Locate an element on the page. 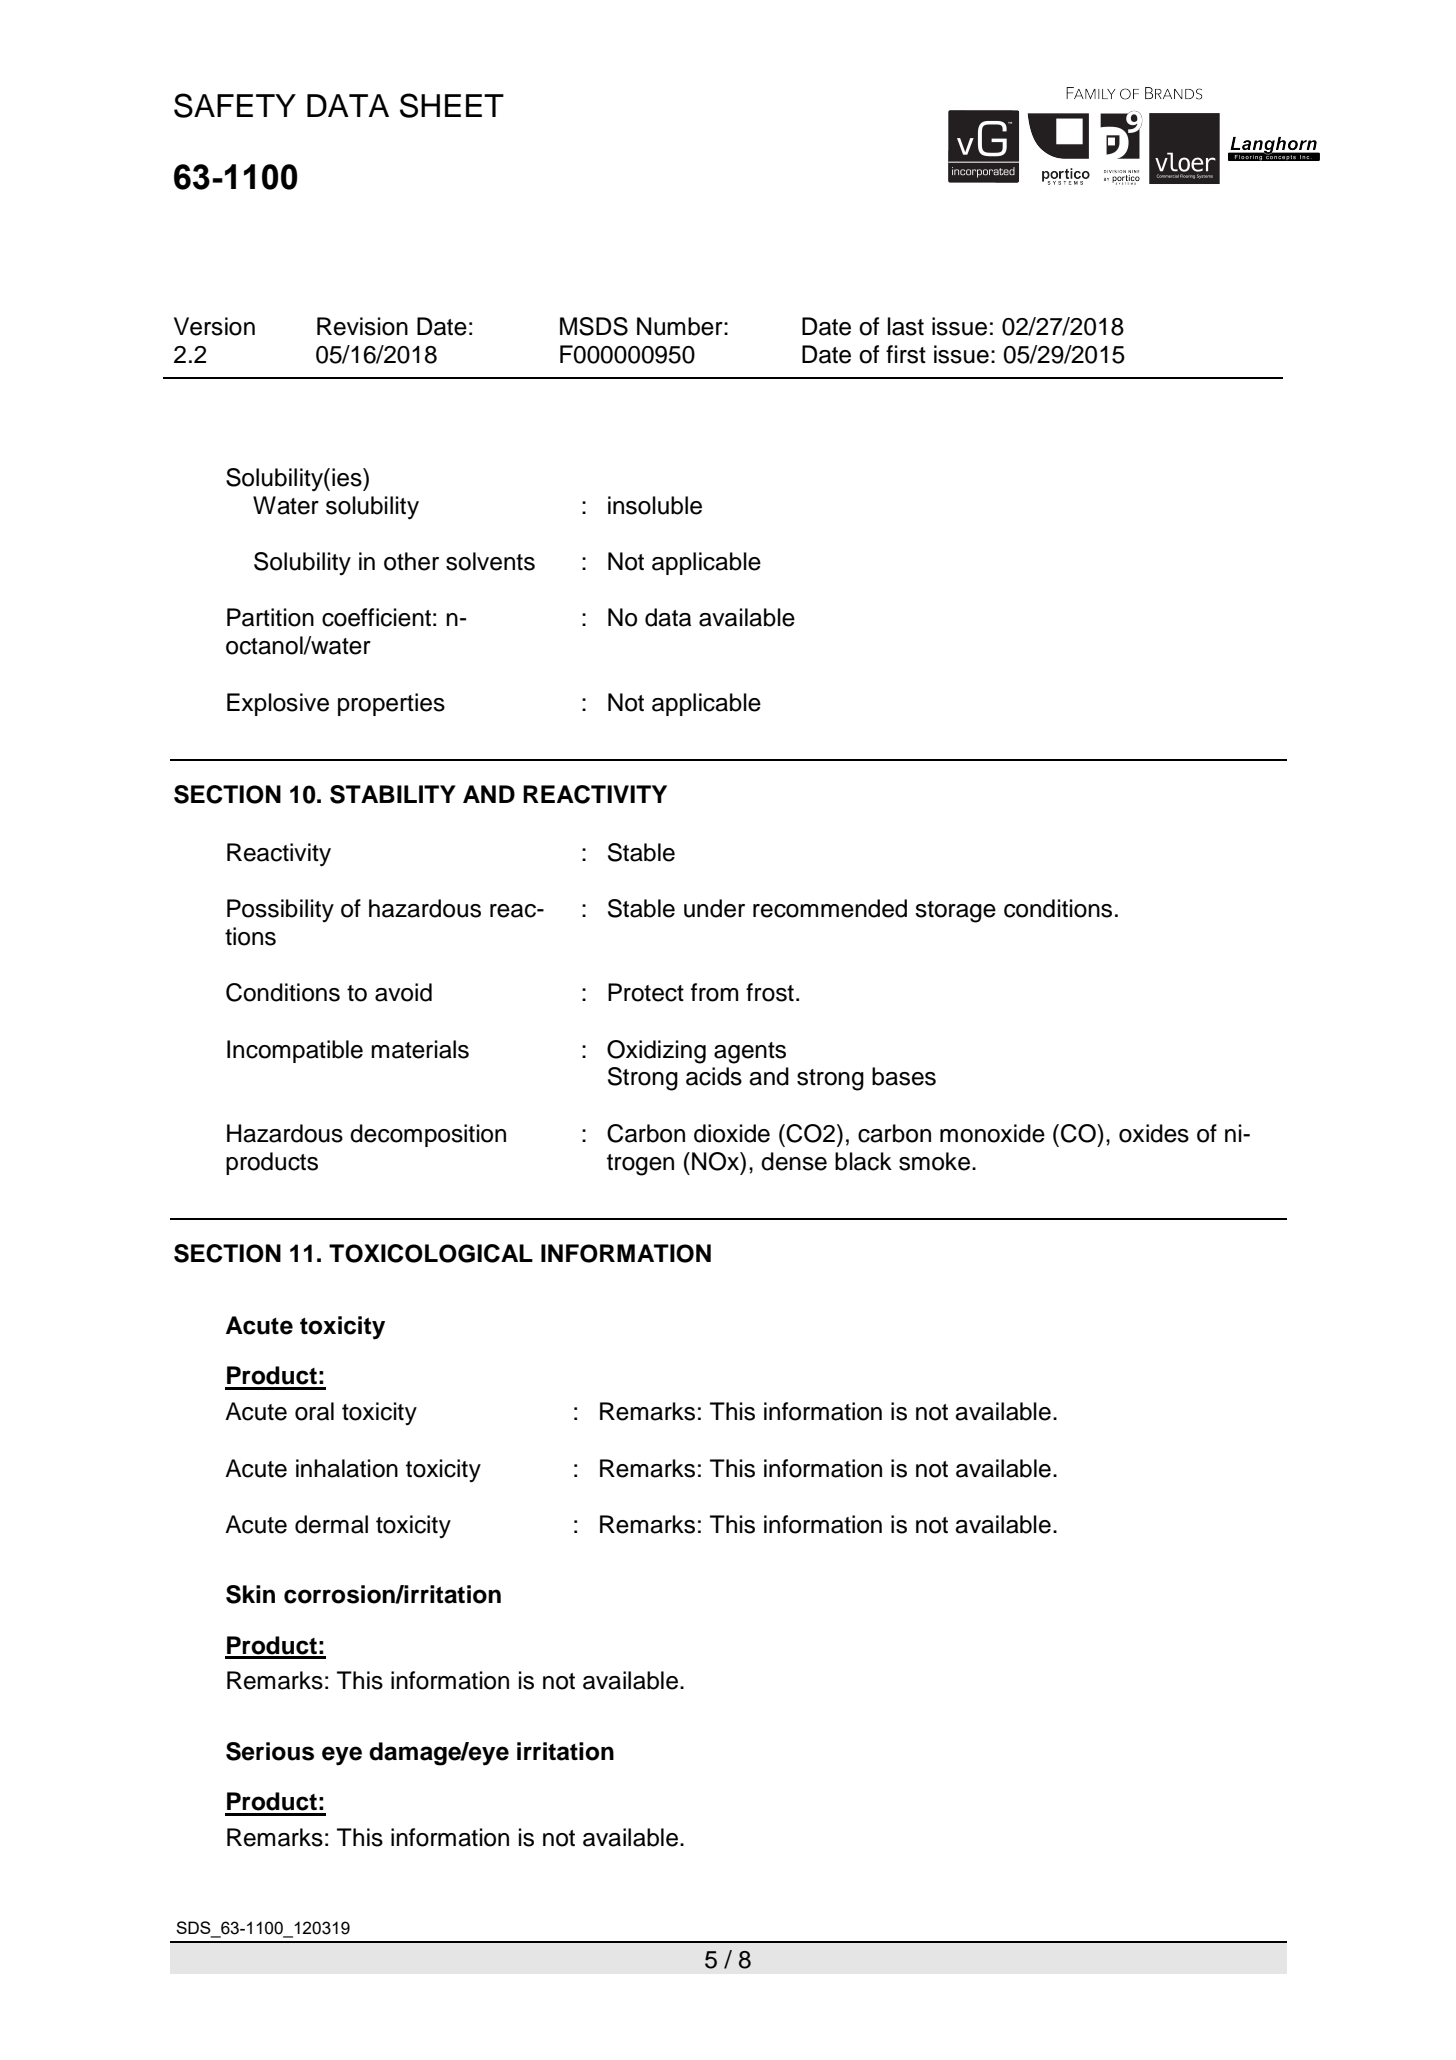 The image size is (1456, 2060). dermal is located at coordinates (331, 1524).
